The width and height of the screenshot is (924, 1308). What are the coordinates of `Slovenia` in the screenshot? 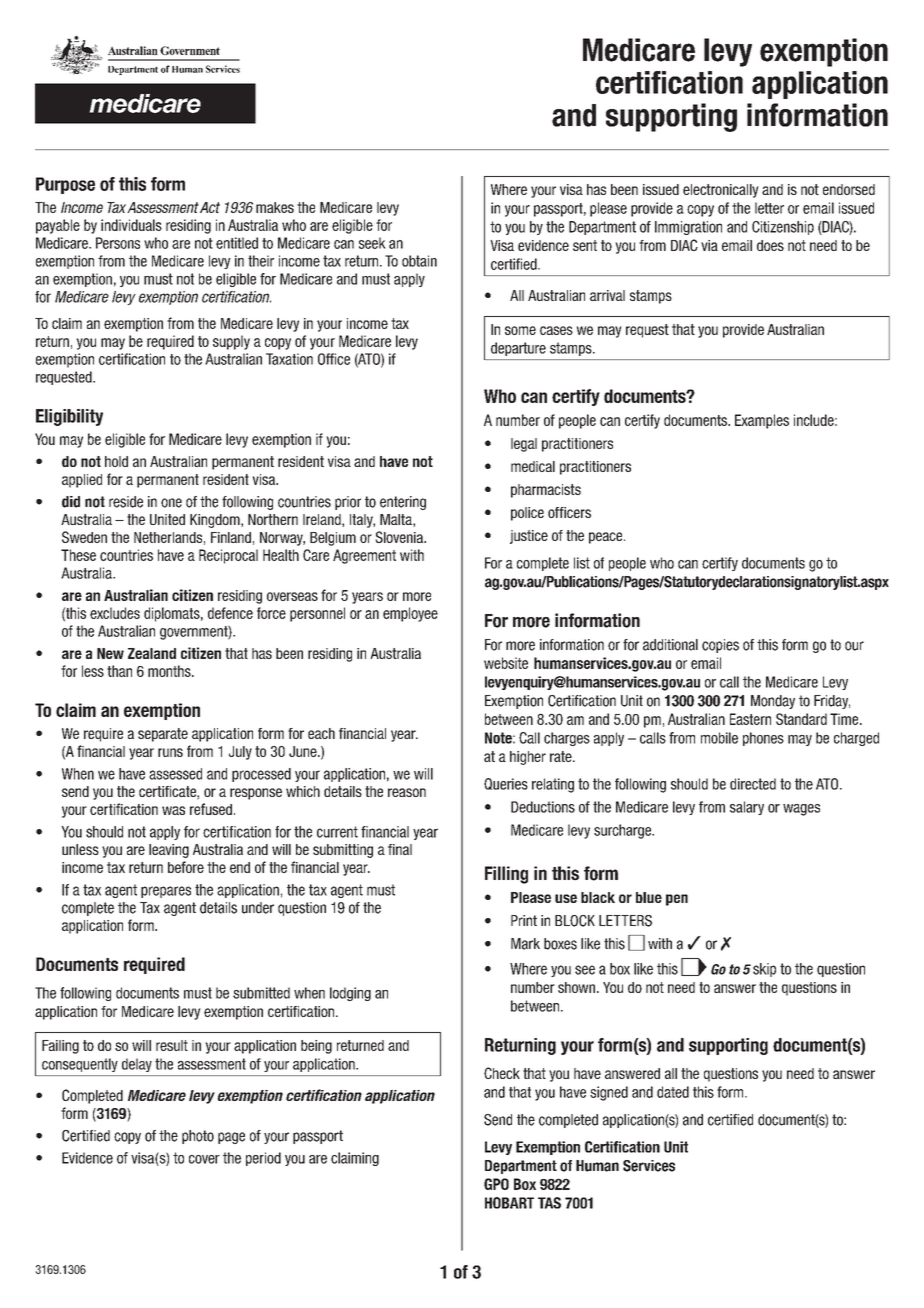 It's located at (400, 537).
